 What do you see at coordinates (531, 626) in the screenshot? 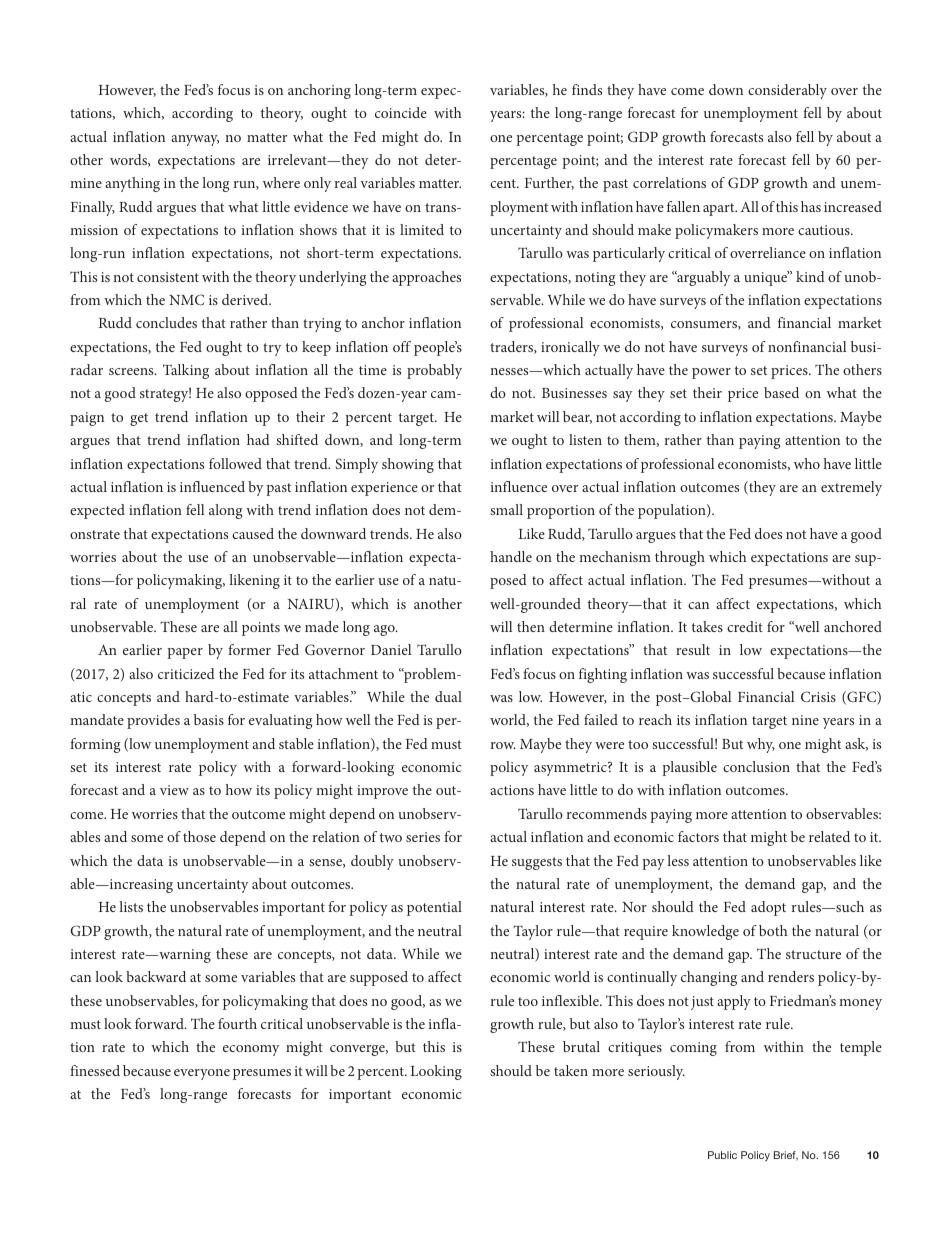
I see `then` at bounding box center [531, 626].
